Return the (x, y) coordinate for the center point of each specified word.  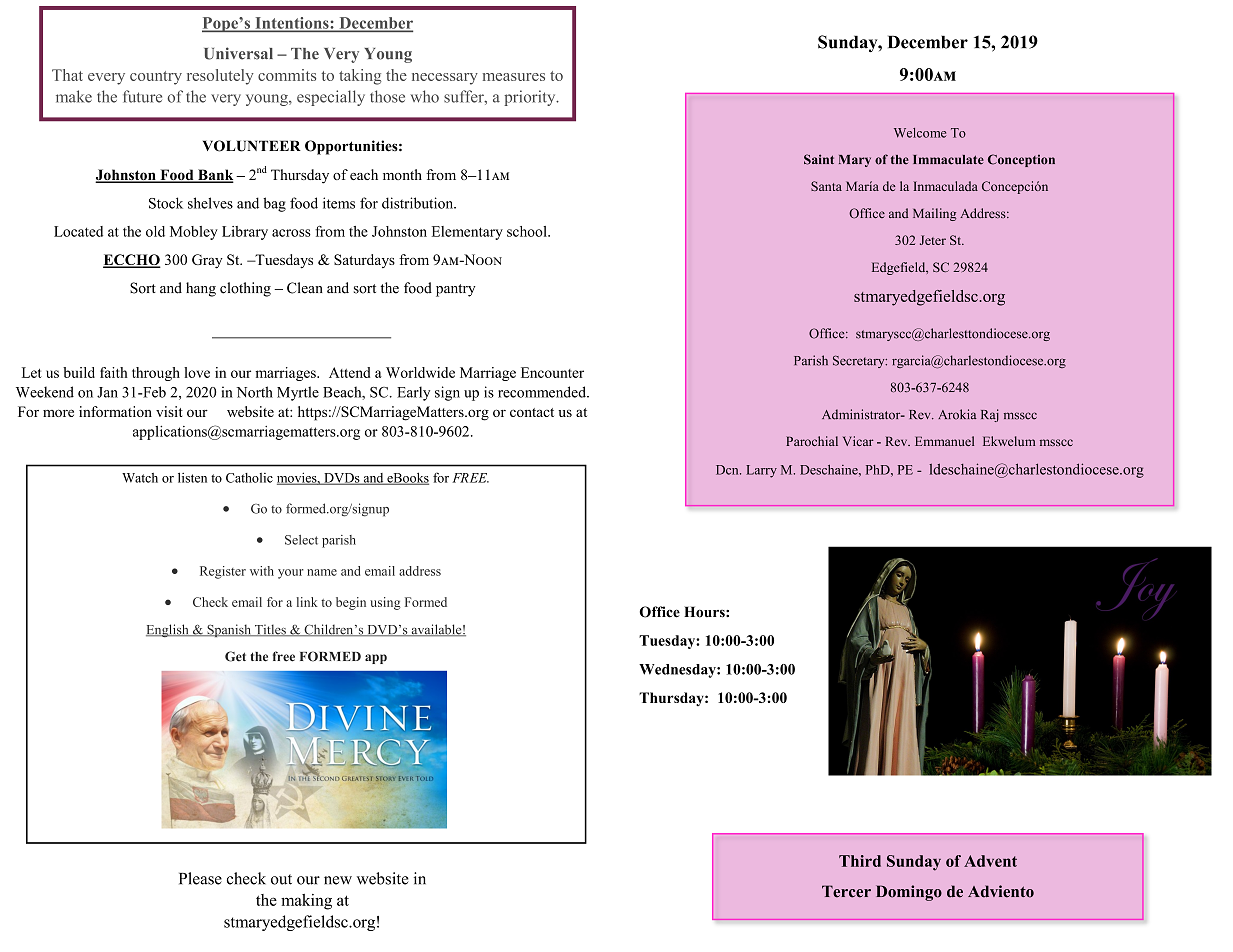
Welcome (920, 133)
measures (514, 77)
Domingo (909, 893)
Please (200, 878)
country (156, 78)
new (338, 880)
